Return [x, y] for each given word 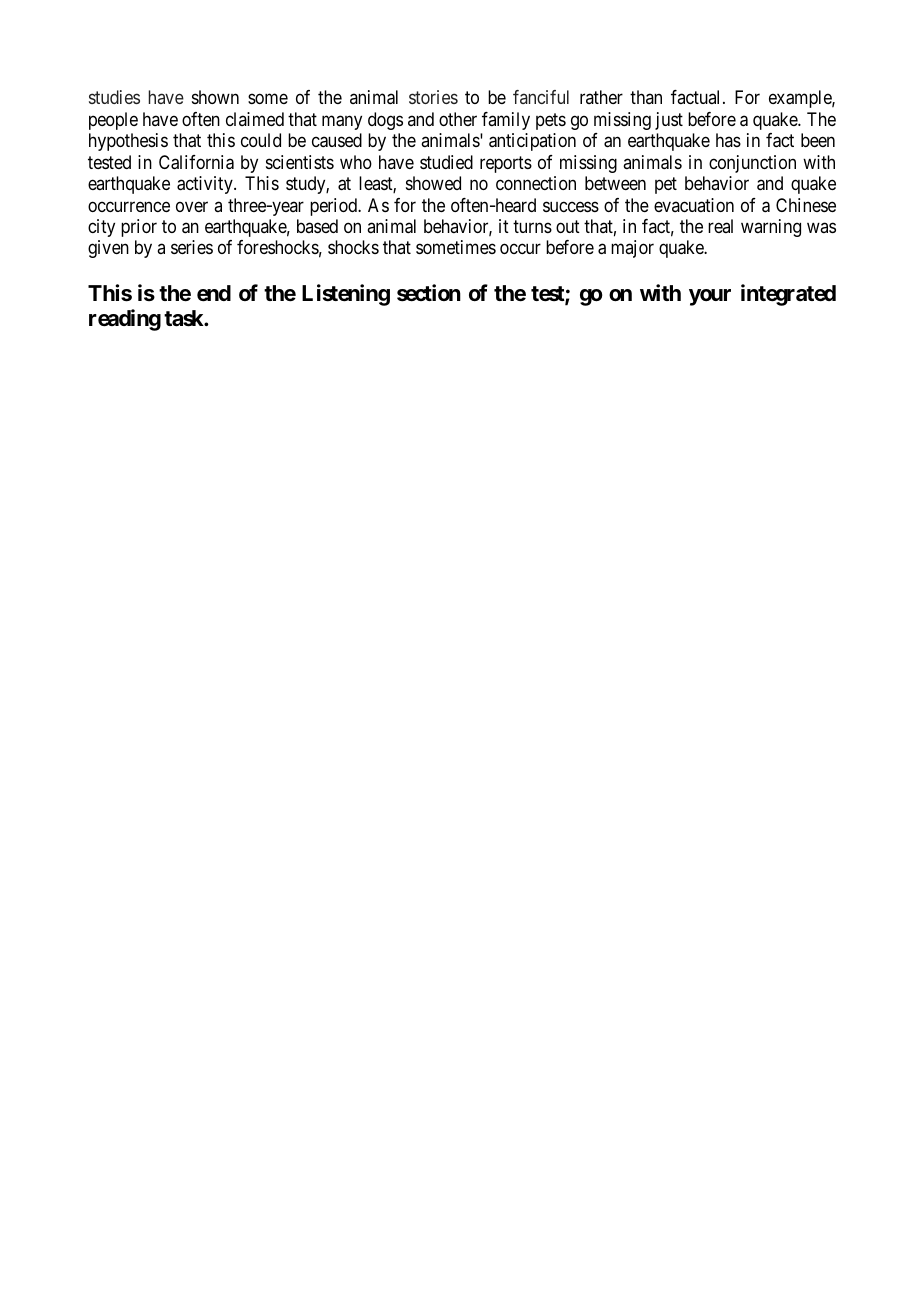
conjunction [752, 164]
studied [446, 162]
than [646, 97]
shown [215, 97]
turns [532, 226]
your [710, 297]
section [429, 293]
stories [433, 97]
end [214, 293]
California [196, 162]
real [720, 226]
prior [139, 228]
